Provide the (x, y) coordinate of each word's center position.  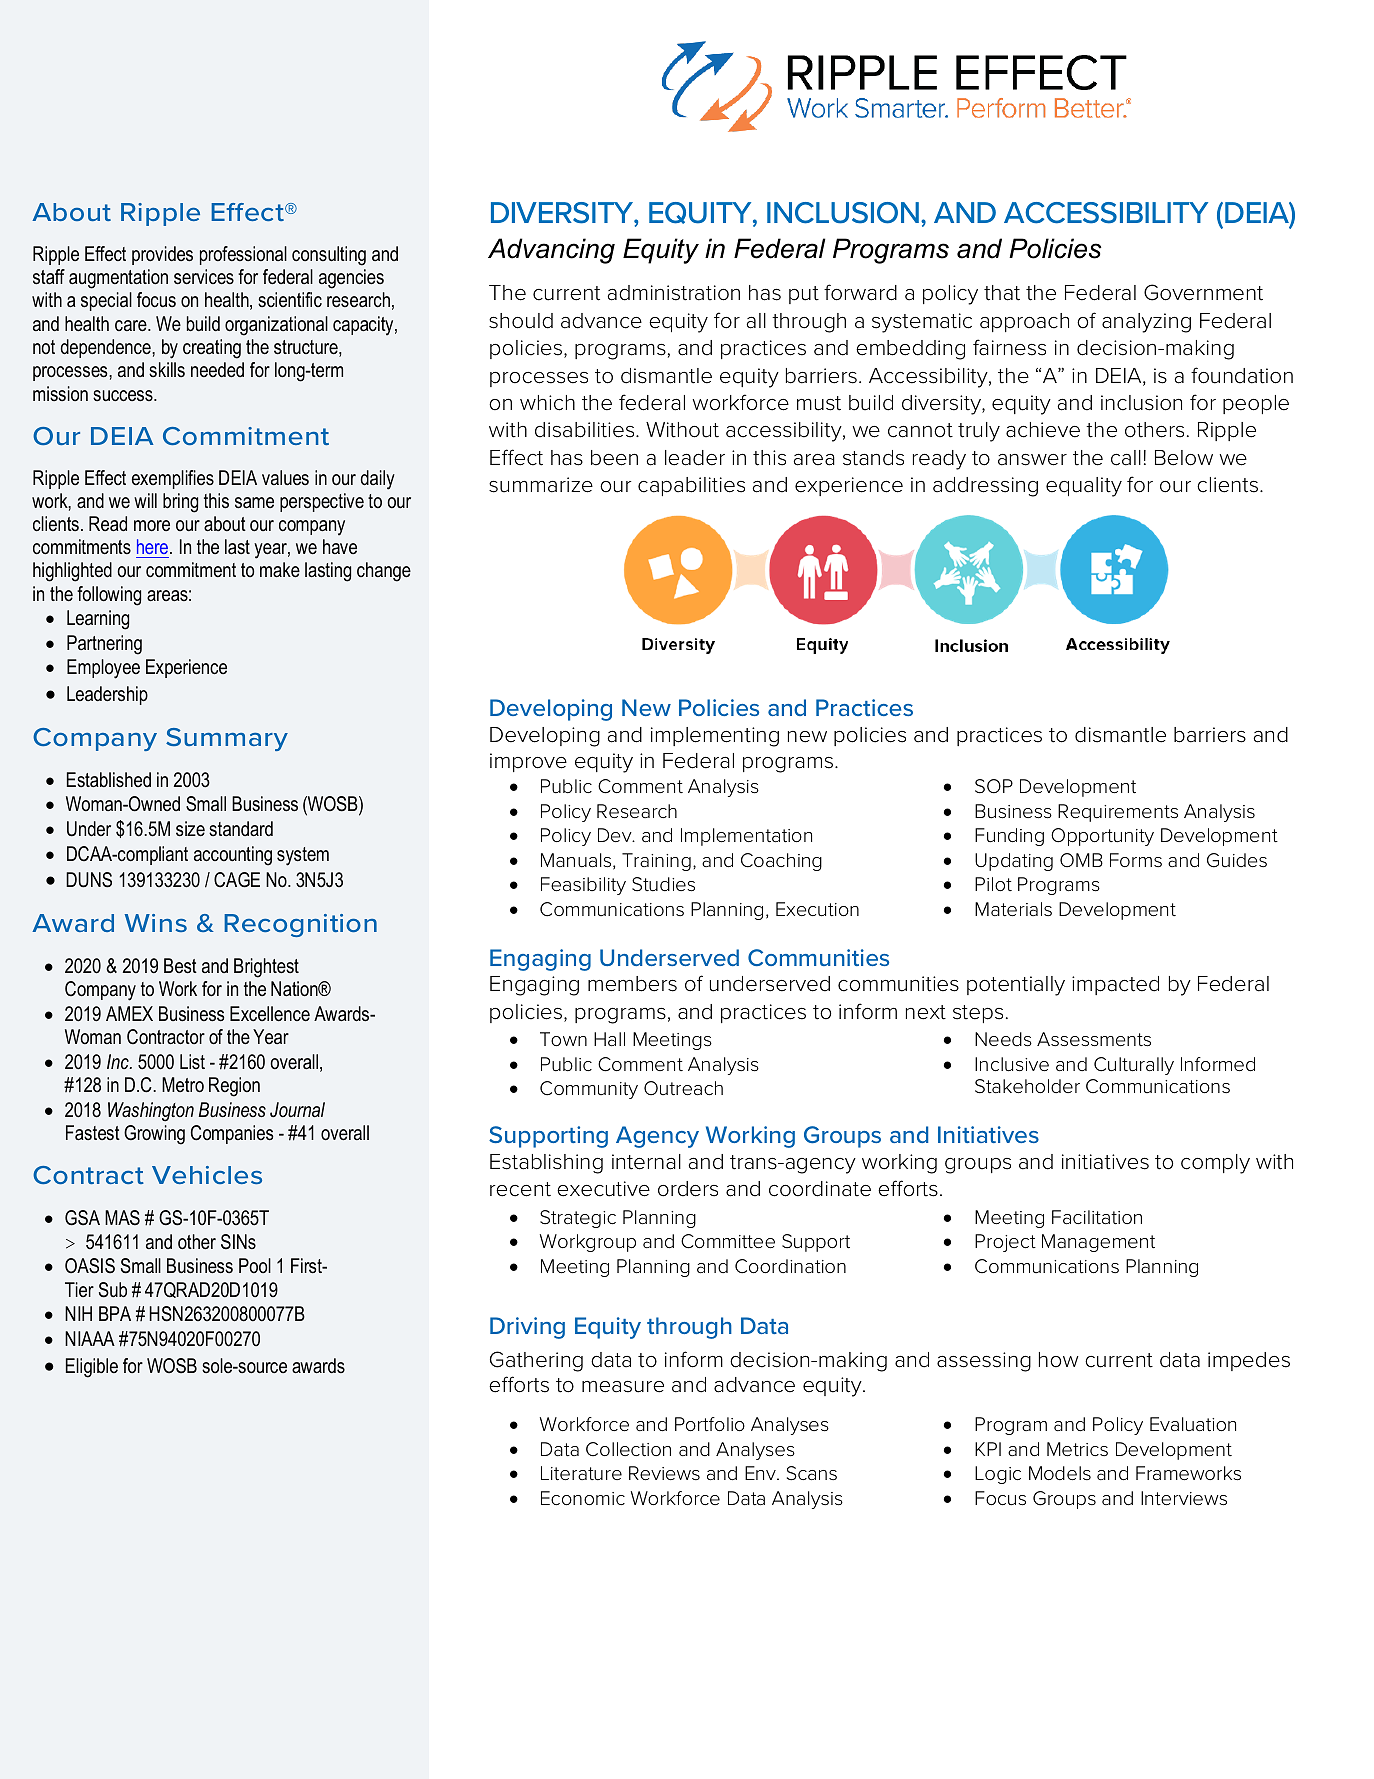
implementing (715, 737)
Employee (103, 669)
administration (673, 293)
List (192, 1061)
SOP (994, 786)
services (204, 277)
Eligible (92, 1368)
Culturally (1134, 1066)
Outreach (683, 1088)
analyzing (1146, 323)
